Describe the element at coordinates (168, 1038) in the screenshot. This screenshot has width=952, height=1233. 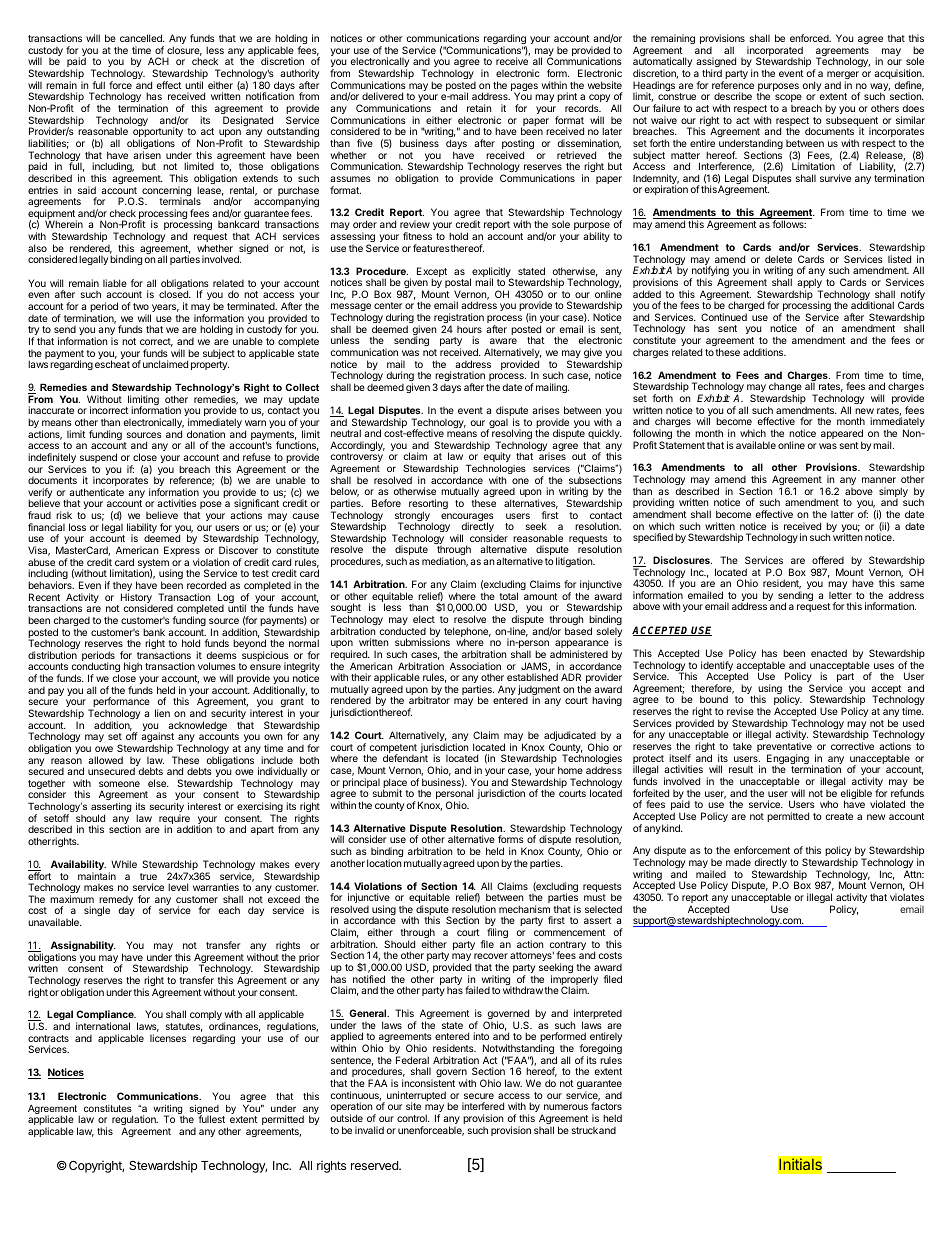
I see `licenses` at that location.
